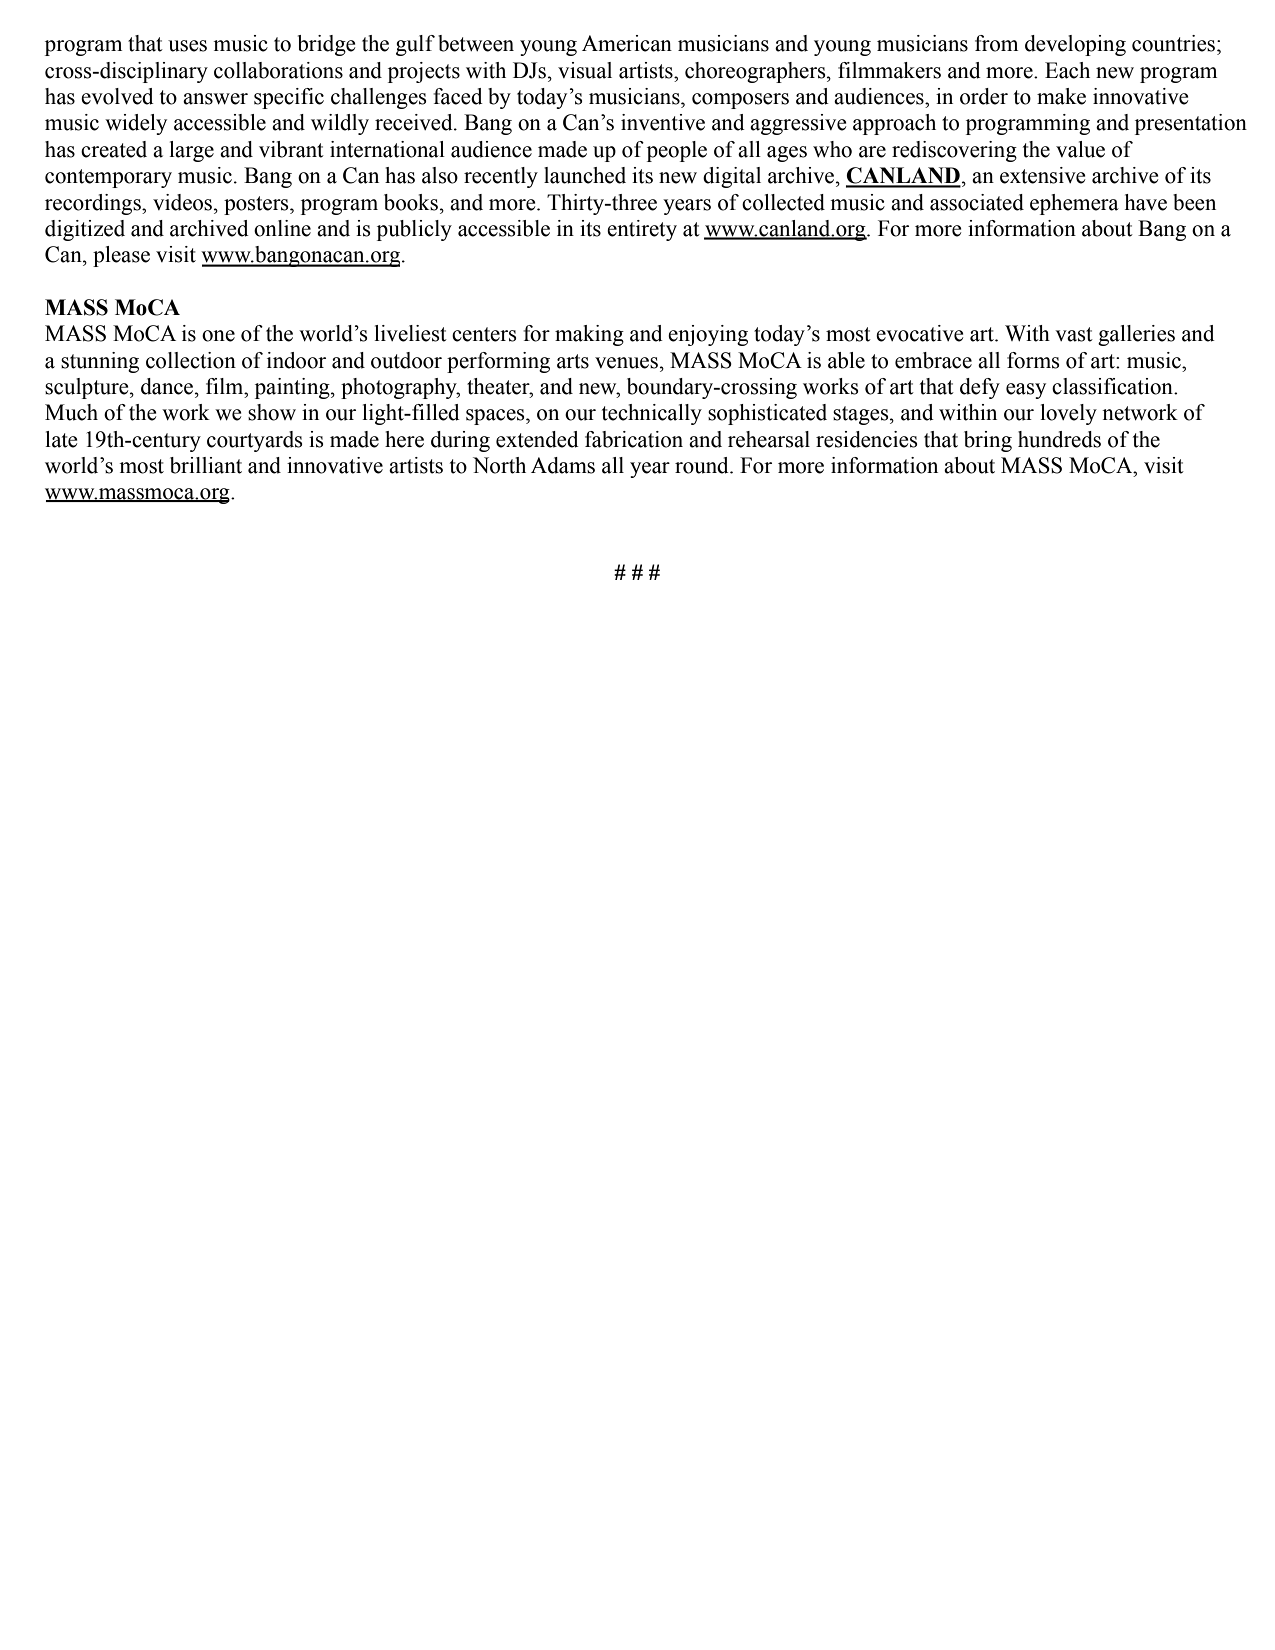 The height and width of the document is (1650, 1275). What do you see at coordinates (634, 439) in the document?
I see `fabrication` at bounding box center [634, 439].
